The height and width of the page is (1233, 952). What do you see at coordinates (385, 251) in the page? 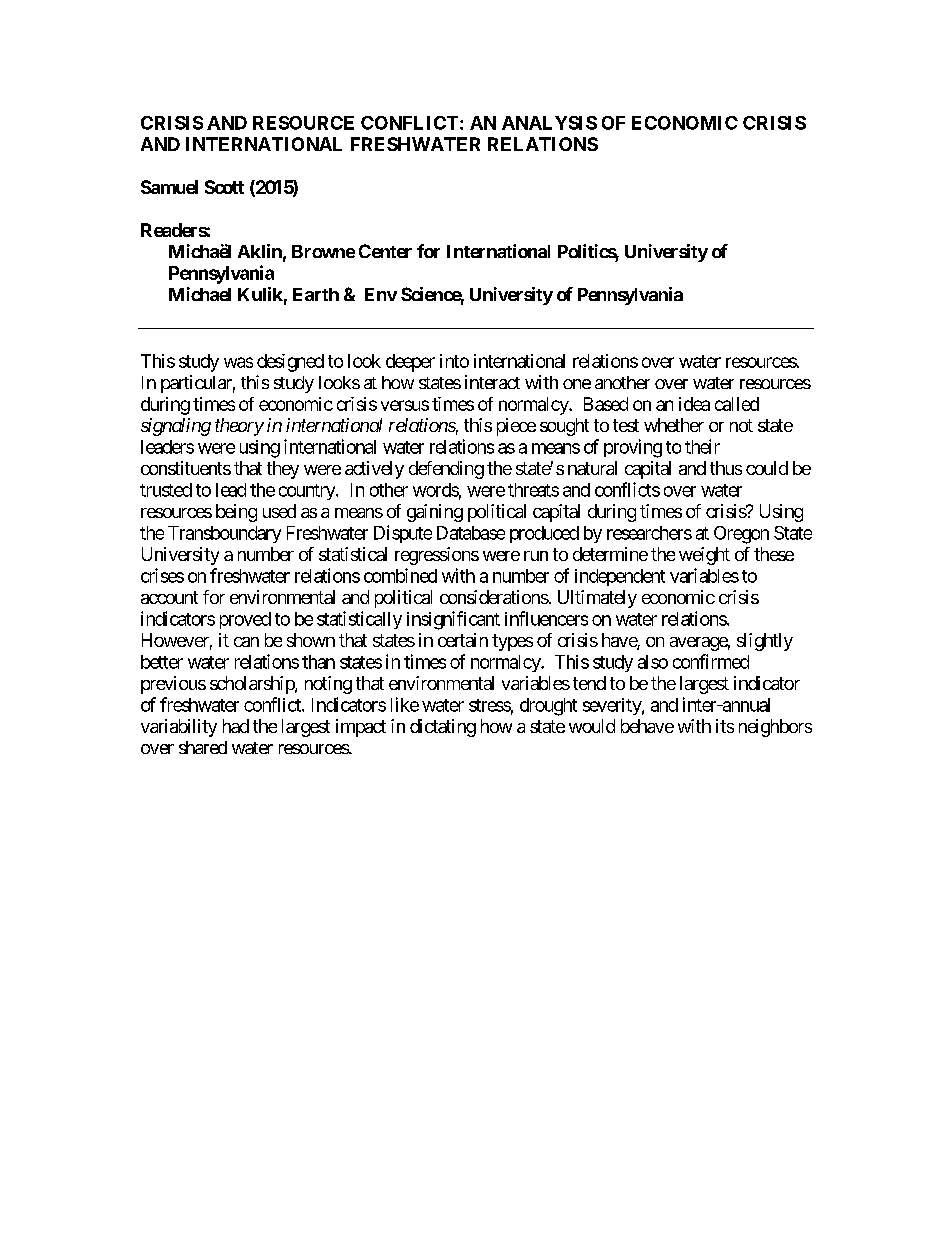
I see `Center` at bounding box center [385, 251].
